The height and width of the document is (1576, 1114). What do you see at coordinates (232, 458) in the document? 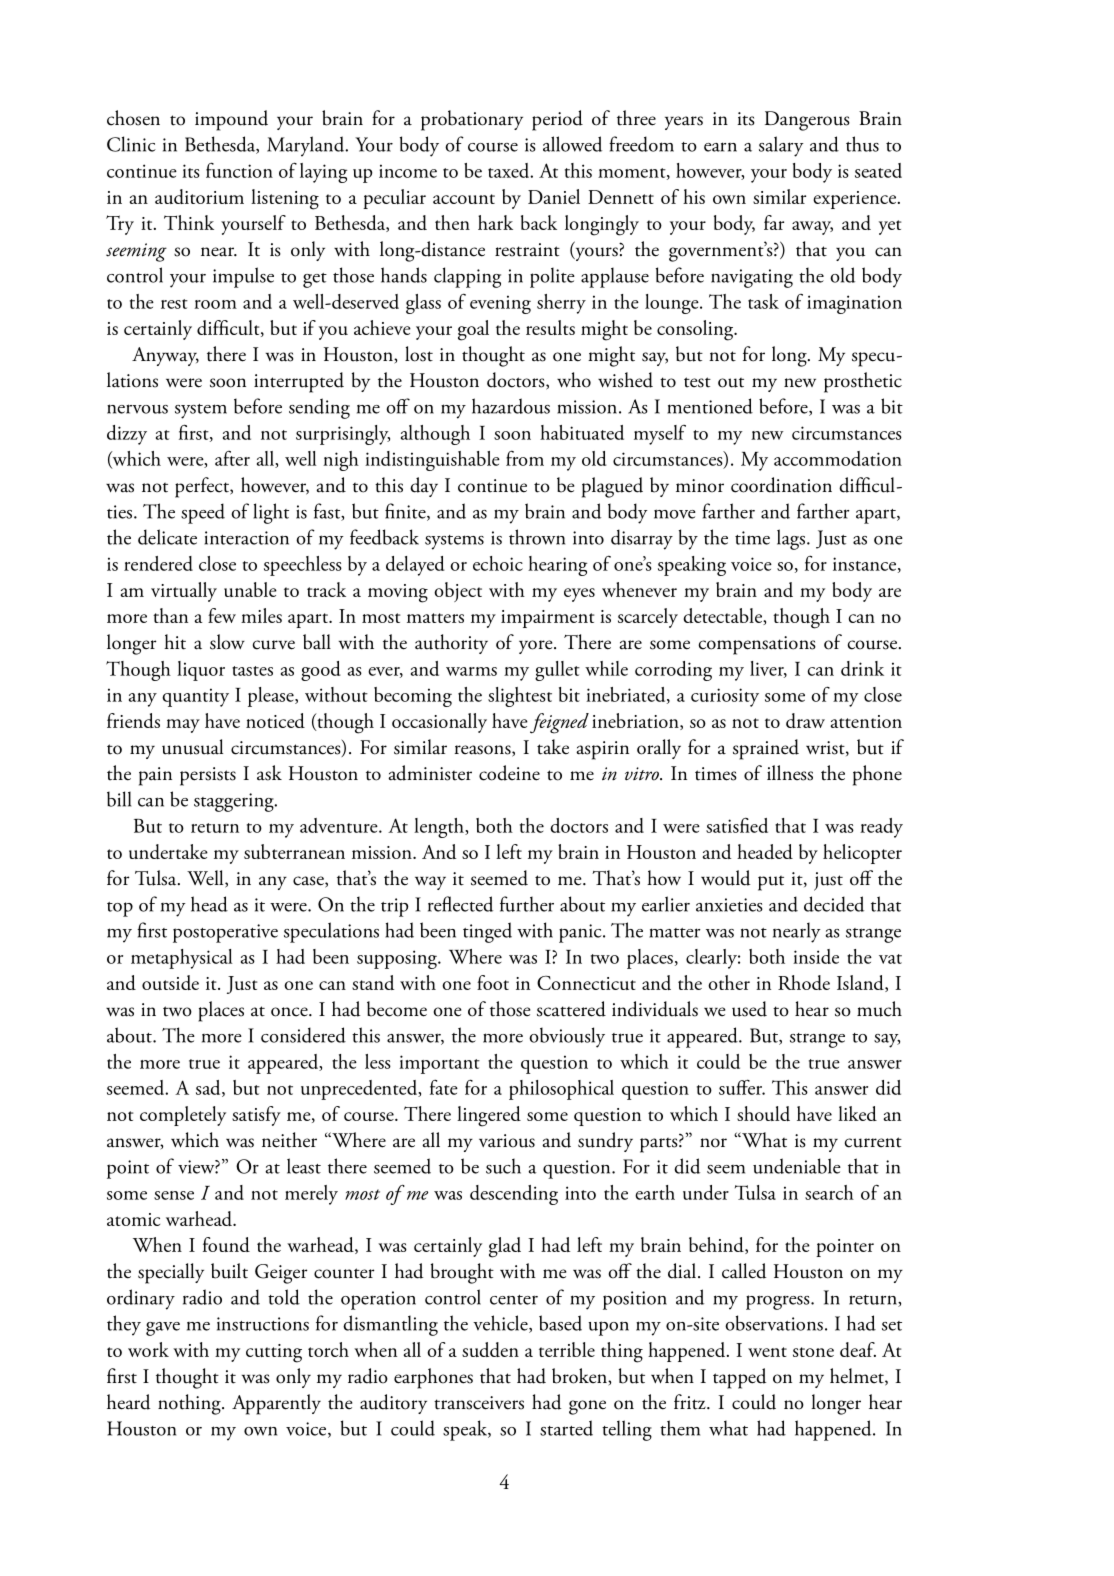
I see `after` at bounding box center [232, 458].
